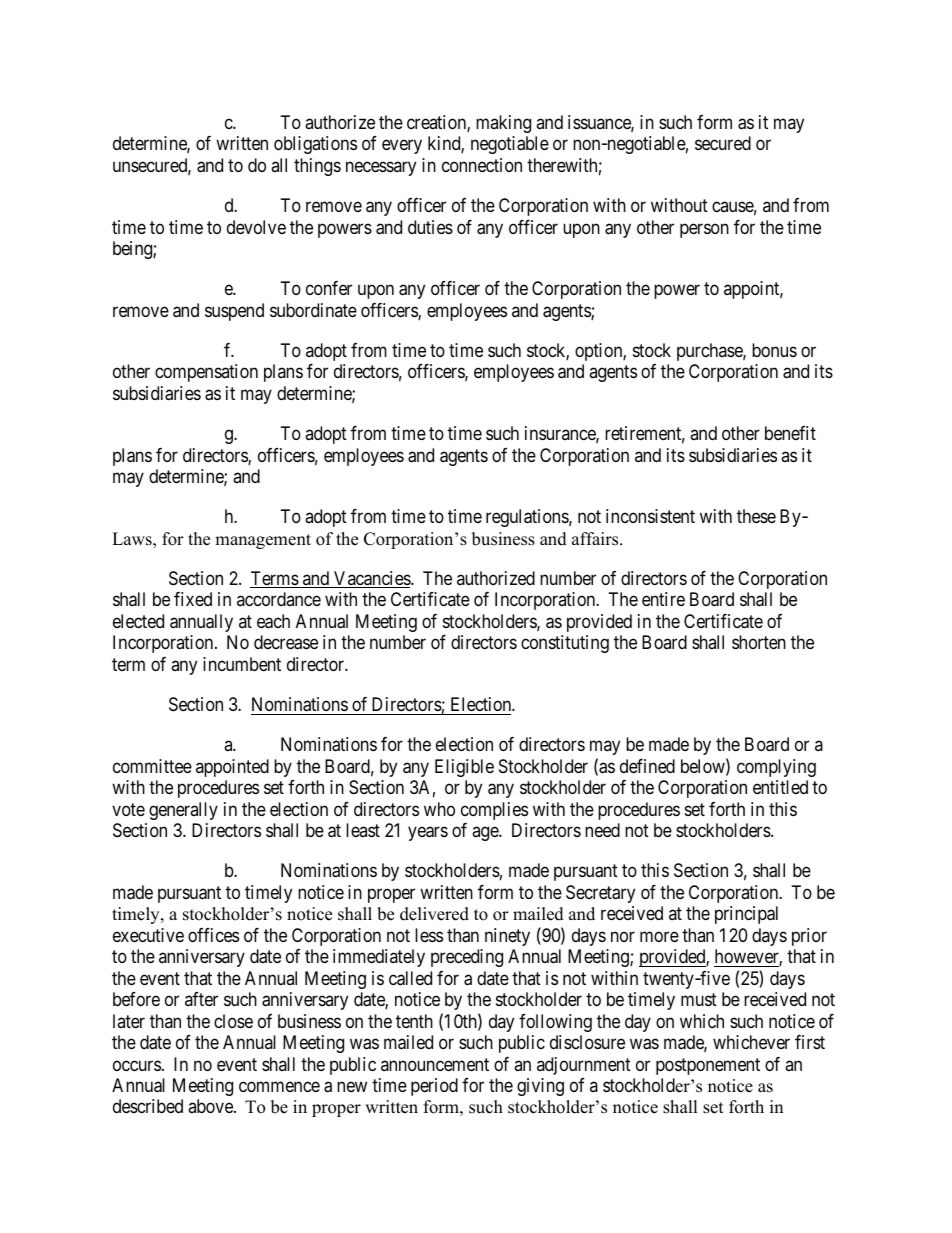 This page has height=1233, width=952. What do you see at coordinates (759, 642) in the page?
I see `shorten` at bounding box center [759, 642].
